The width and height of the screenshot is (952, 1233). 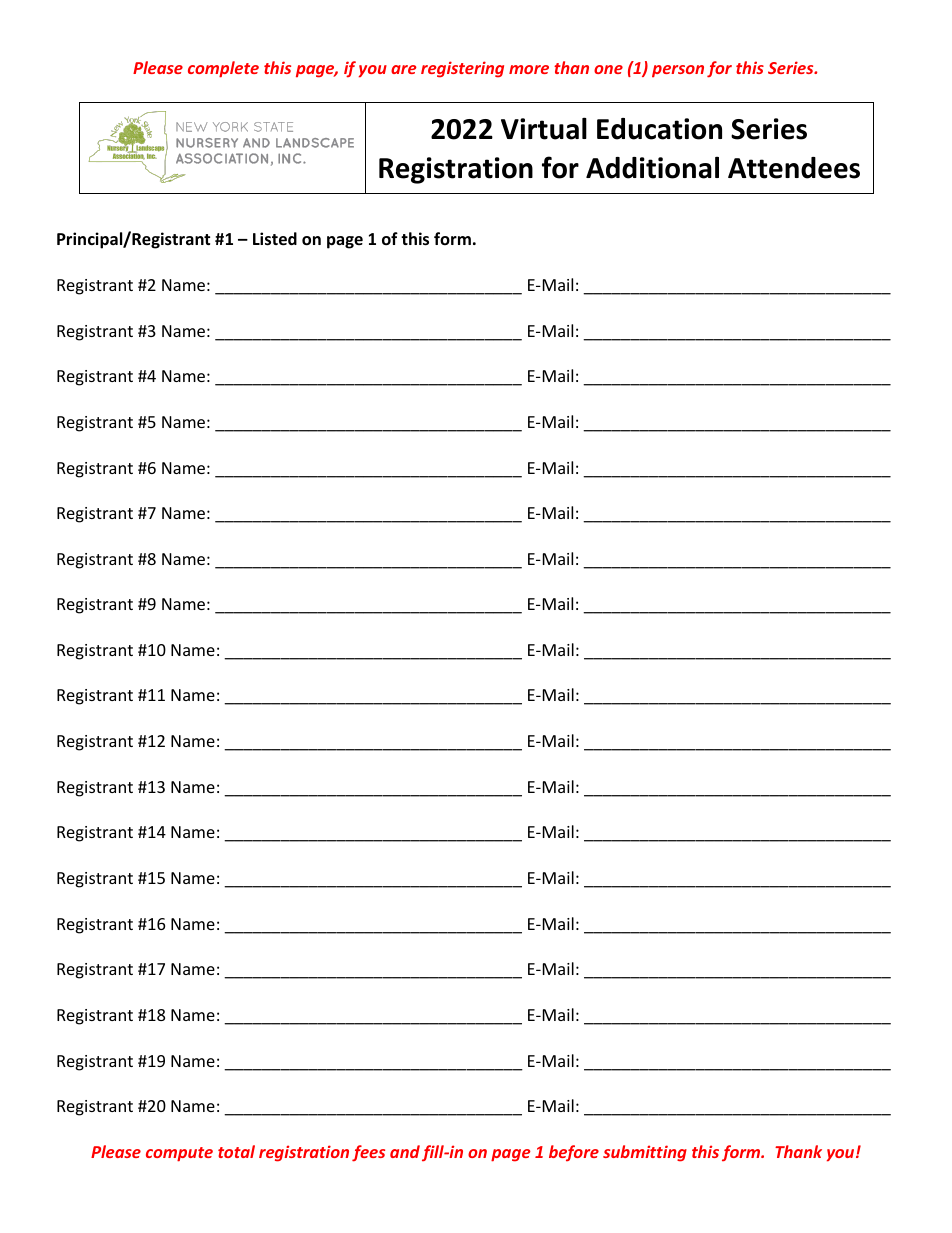 I want to click on person, so click(x=678, y=71).
